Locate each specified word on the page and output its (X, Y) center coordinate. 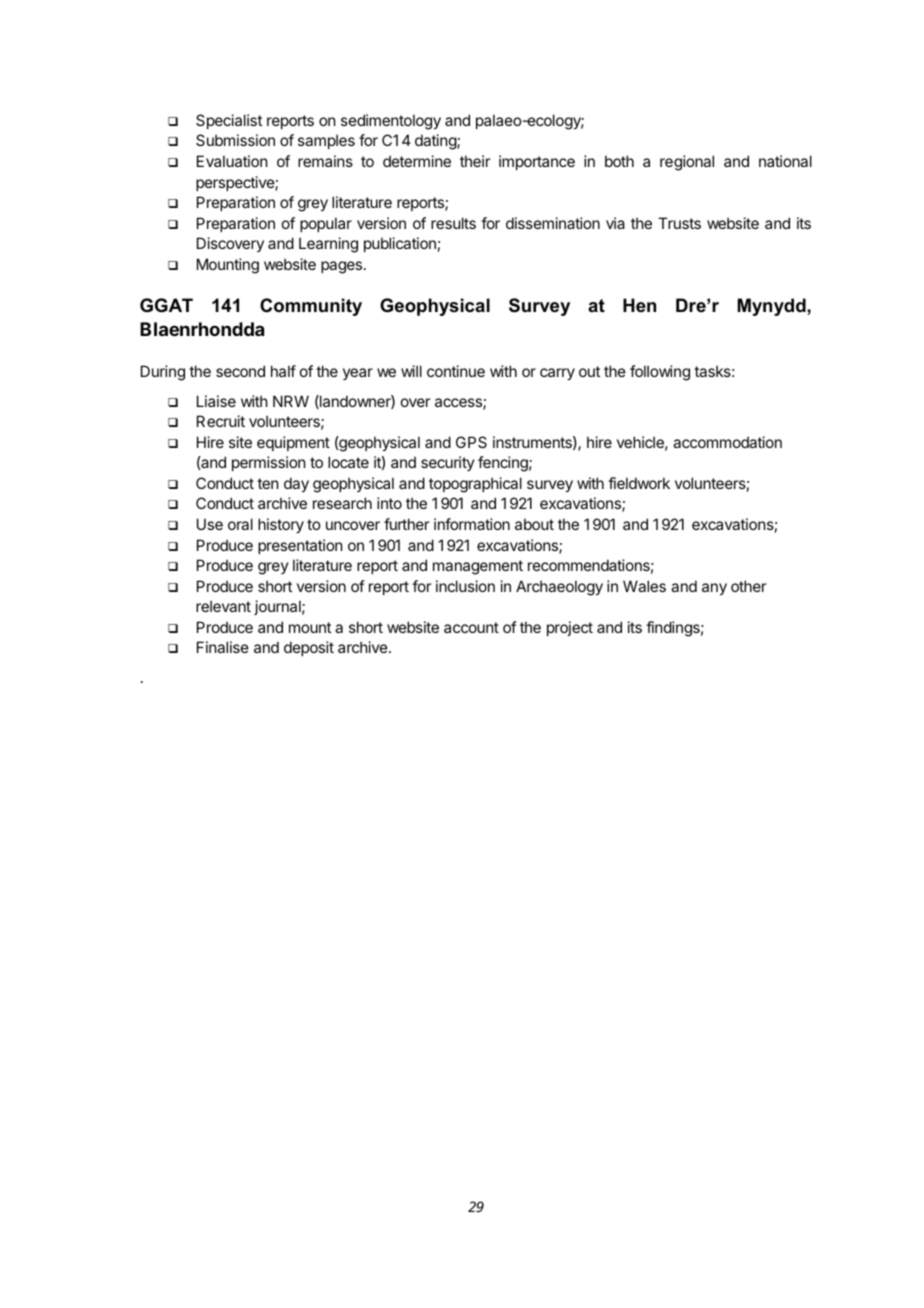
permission (268, 463)
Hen (639, 305)
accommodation (727, 442)
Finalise (223, 647)
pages (343, 267)
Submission (235, 140)
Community (311, 307)
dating (436, 142)
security (448, 463)
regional (687, 163)
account (471, 627)
